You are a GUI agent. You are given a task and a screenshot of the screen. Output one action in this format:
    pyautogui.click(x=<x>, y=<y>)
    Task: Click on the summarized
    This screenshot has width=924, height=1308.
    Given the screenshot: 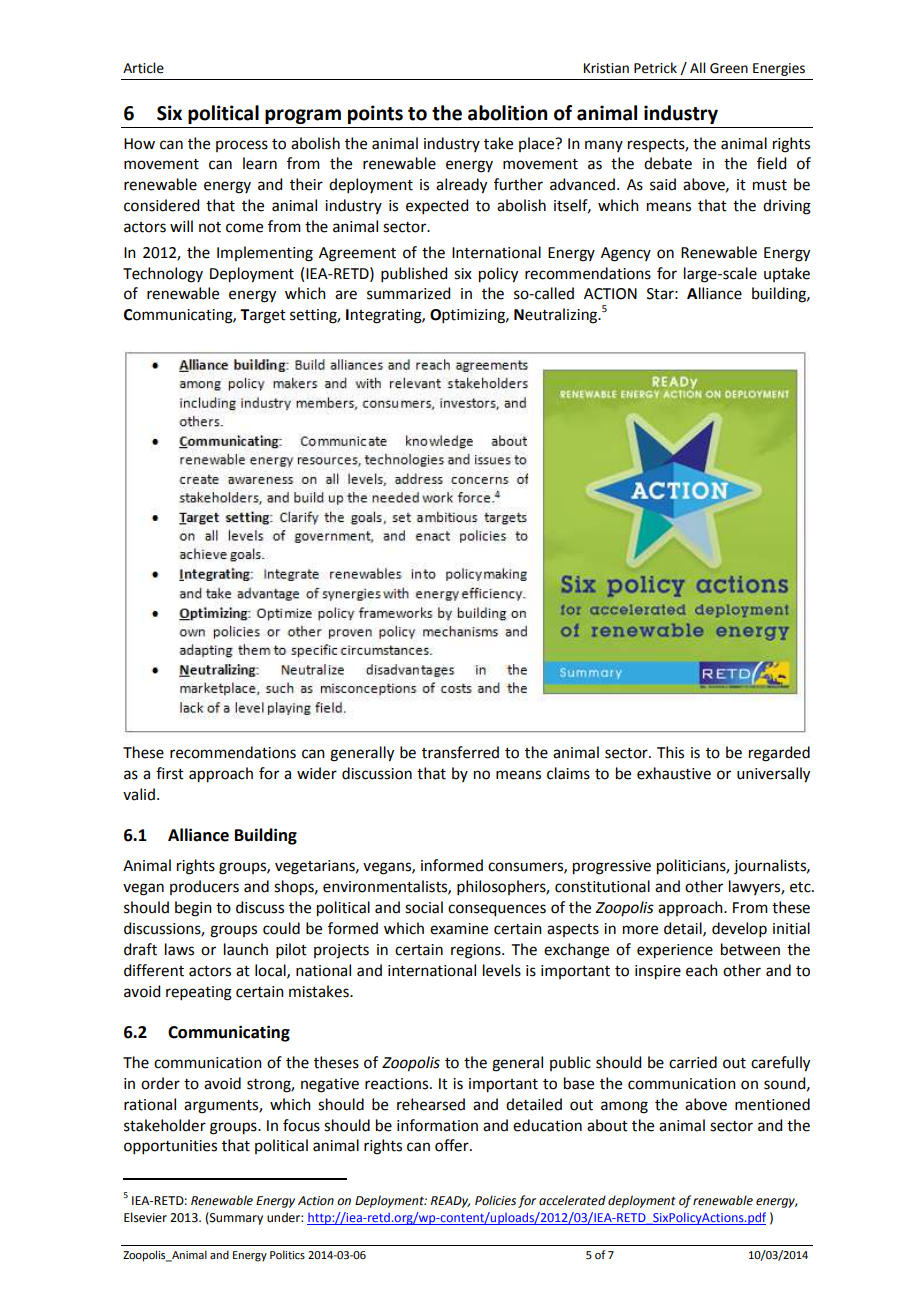 What is the action you would take?
    pyautogui.click(x=408, y=293)
